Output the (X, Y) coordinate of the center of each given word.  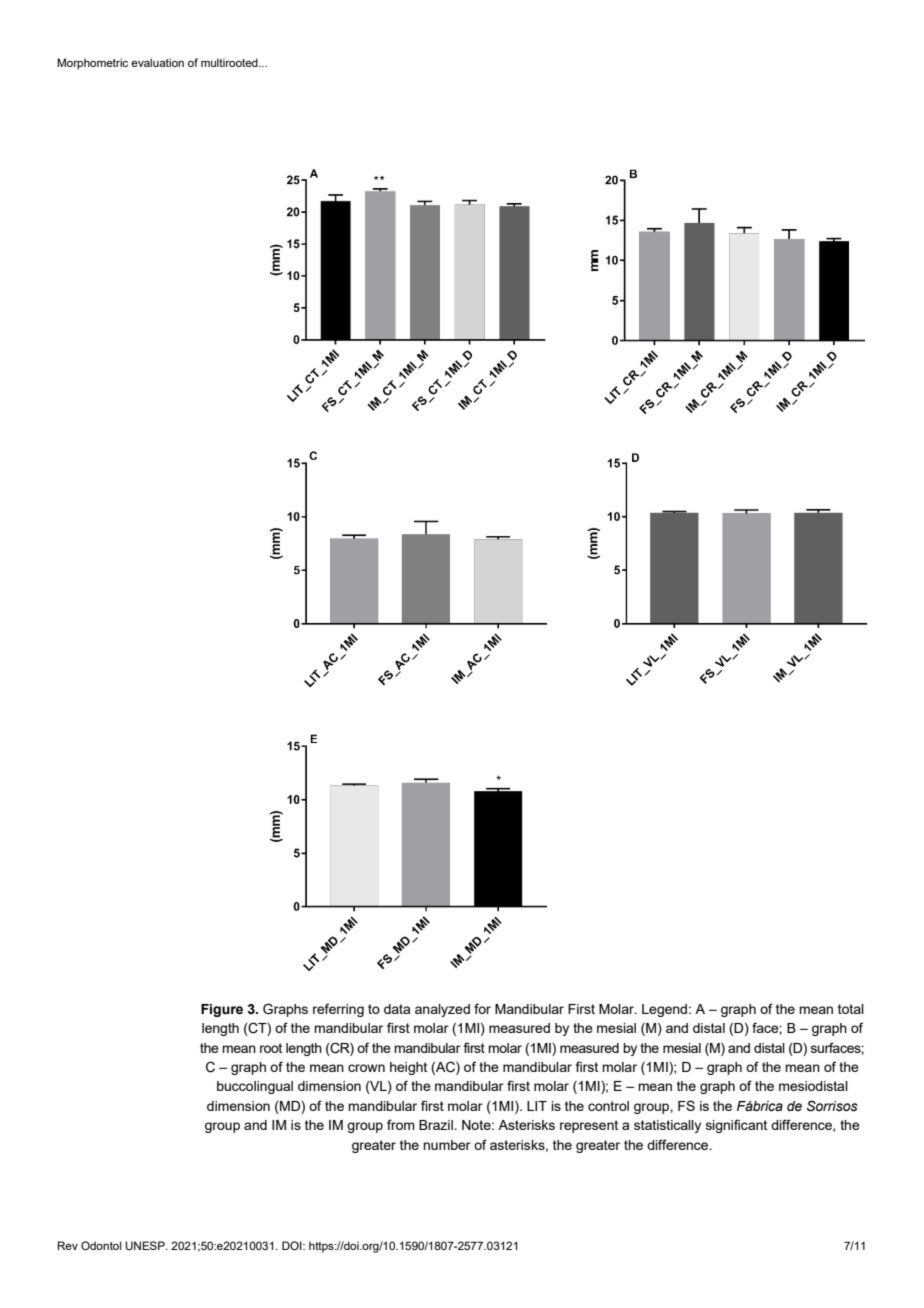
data (397, 1009)
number (447, 1145)
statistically (667, 1126)
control (608, 1106)
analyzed (442, 1010)
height (408, 1068)
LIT (537, 1106)
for (482, 1008)
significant (736, 1126)
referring (338, 1010)
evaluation (157, 62)
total (851, 1009)
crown (366, 1068)
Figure (222, 1010)
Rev (67, 1245)
